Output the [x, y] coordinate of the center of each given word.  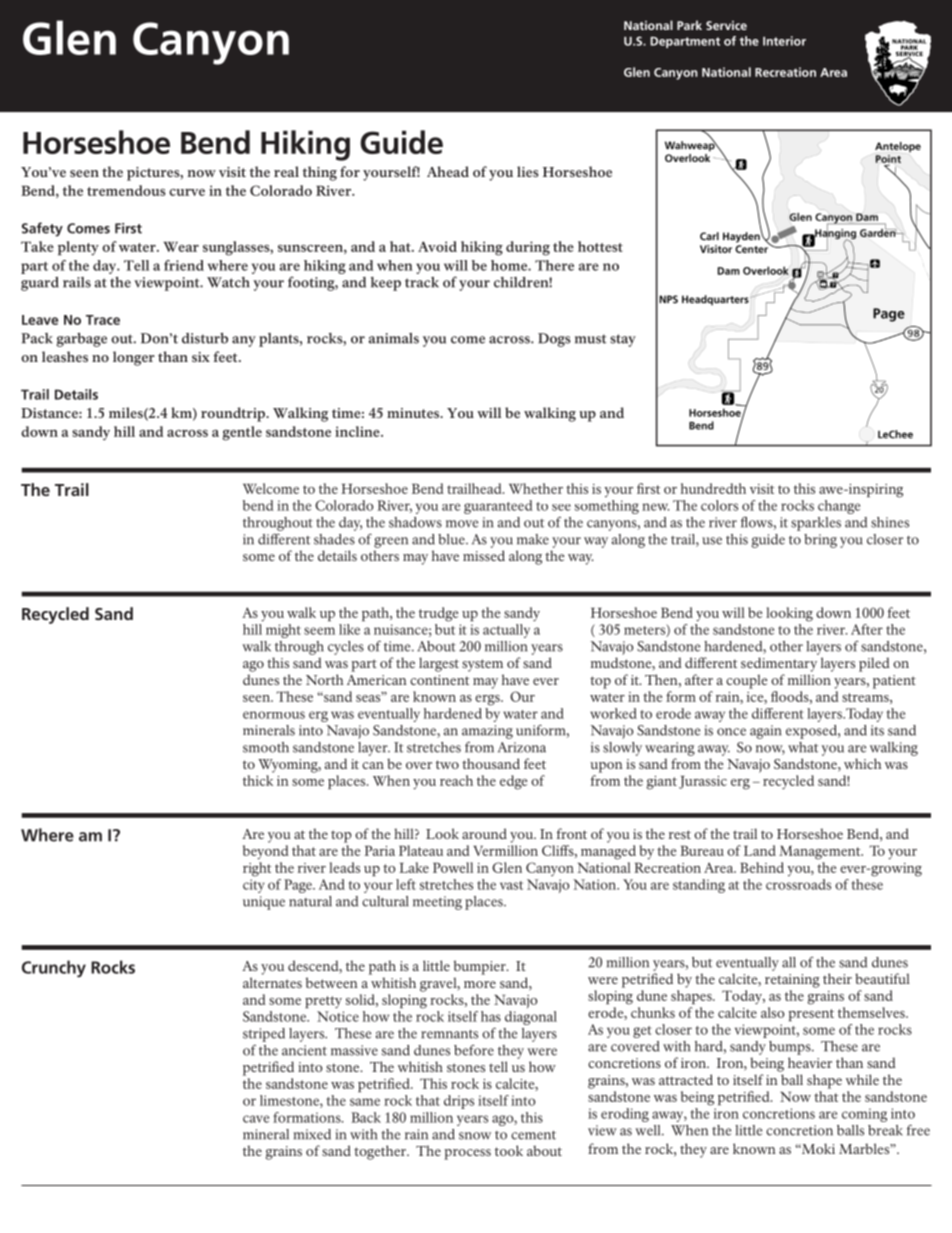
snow [475, 1136]
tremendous [126, 190]
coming [864, 1115]
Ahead [448, 171]
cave [256, 1119]
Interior [784, 41]
